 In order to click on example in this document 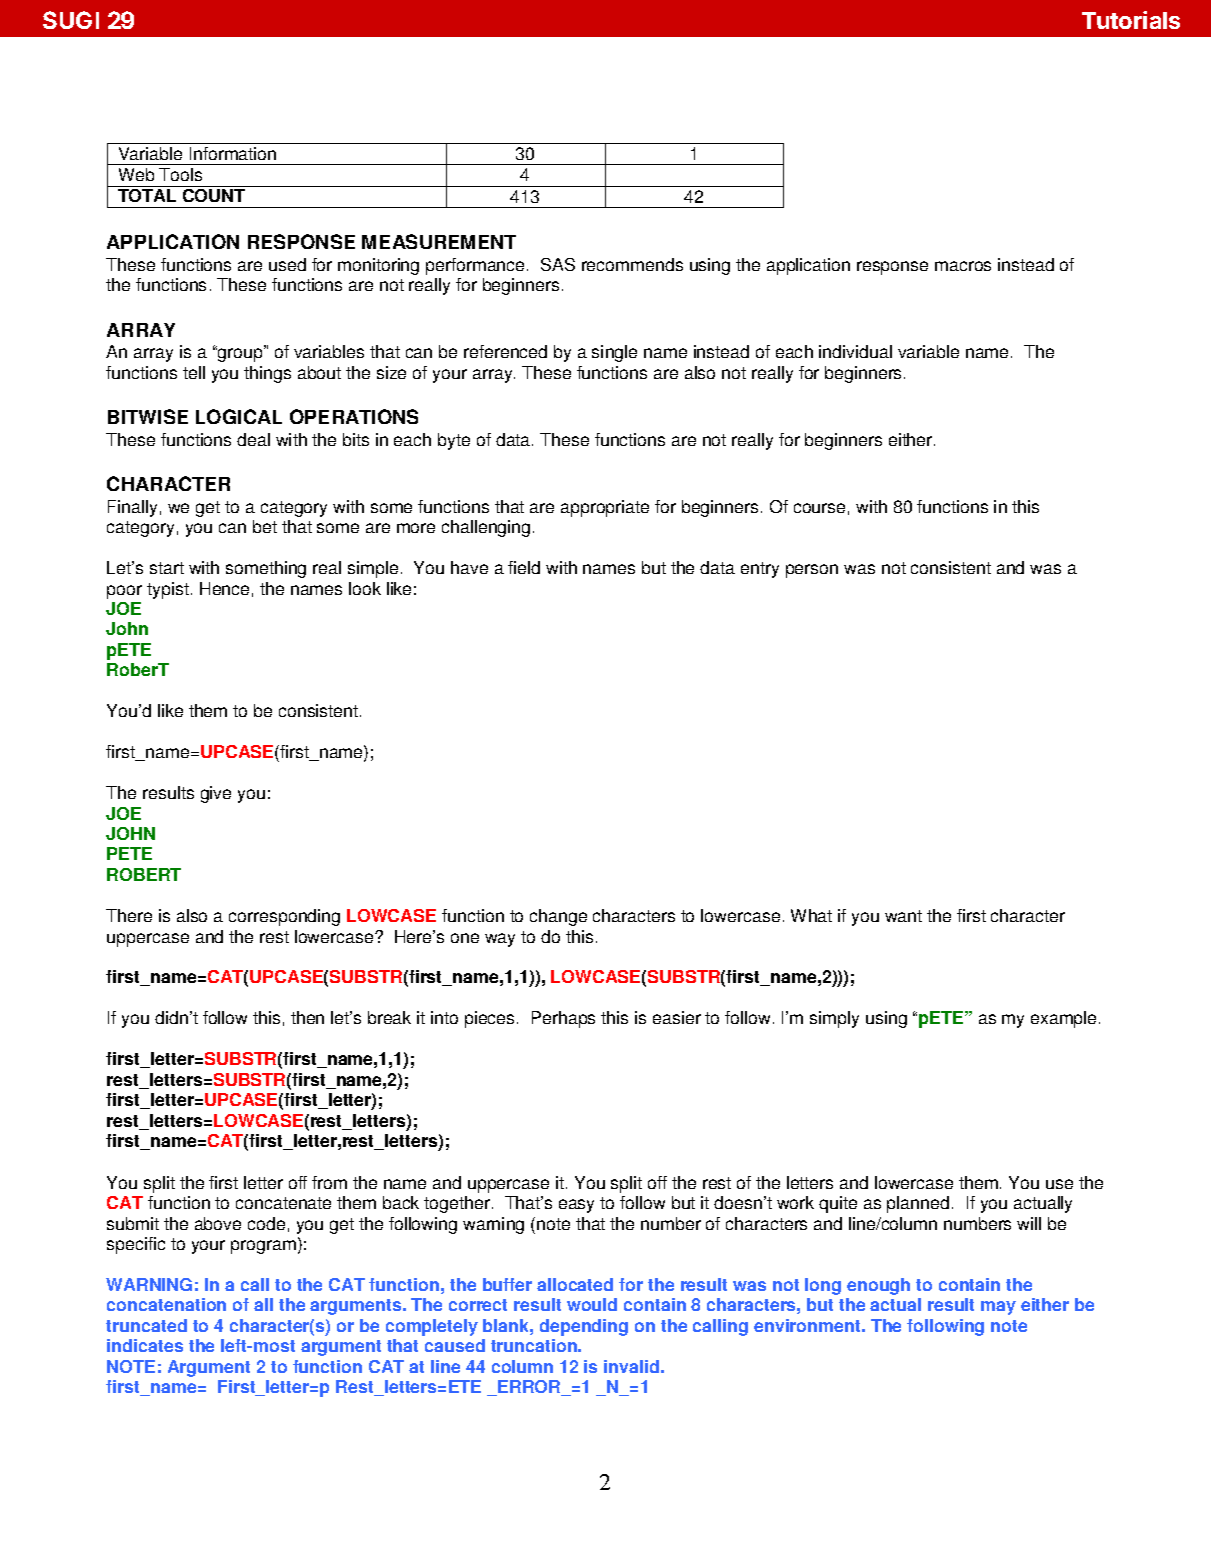, I will do `click(1065, 1019)`.
